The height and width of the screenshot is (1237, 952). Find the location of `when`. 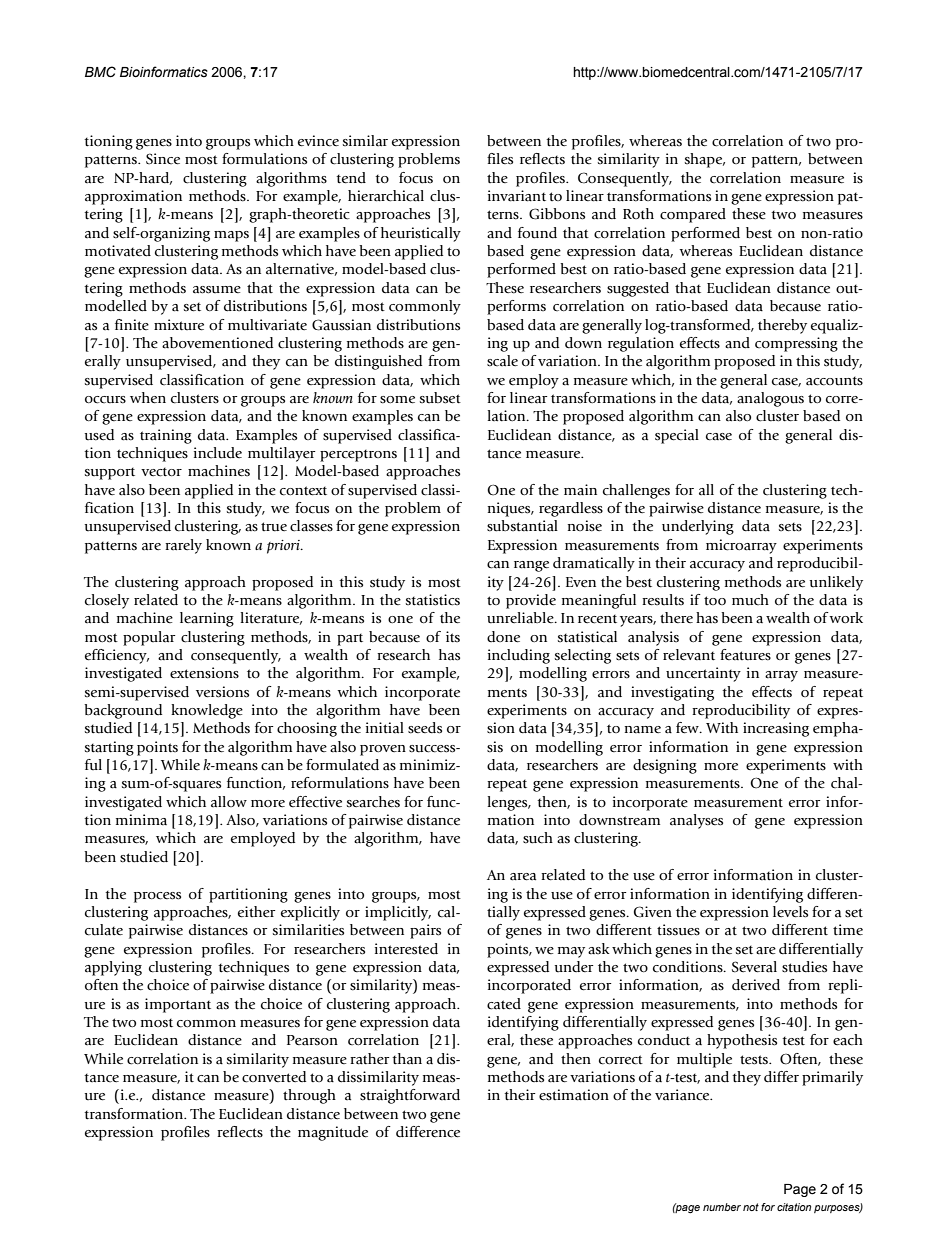

when is located at coordinates (148, 398).
